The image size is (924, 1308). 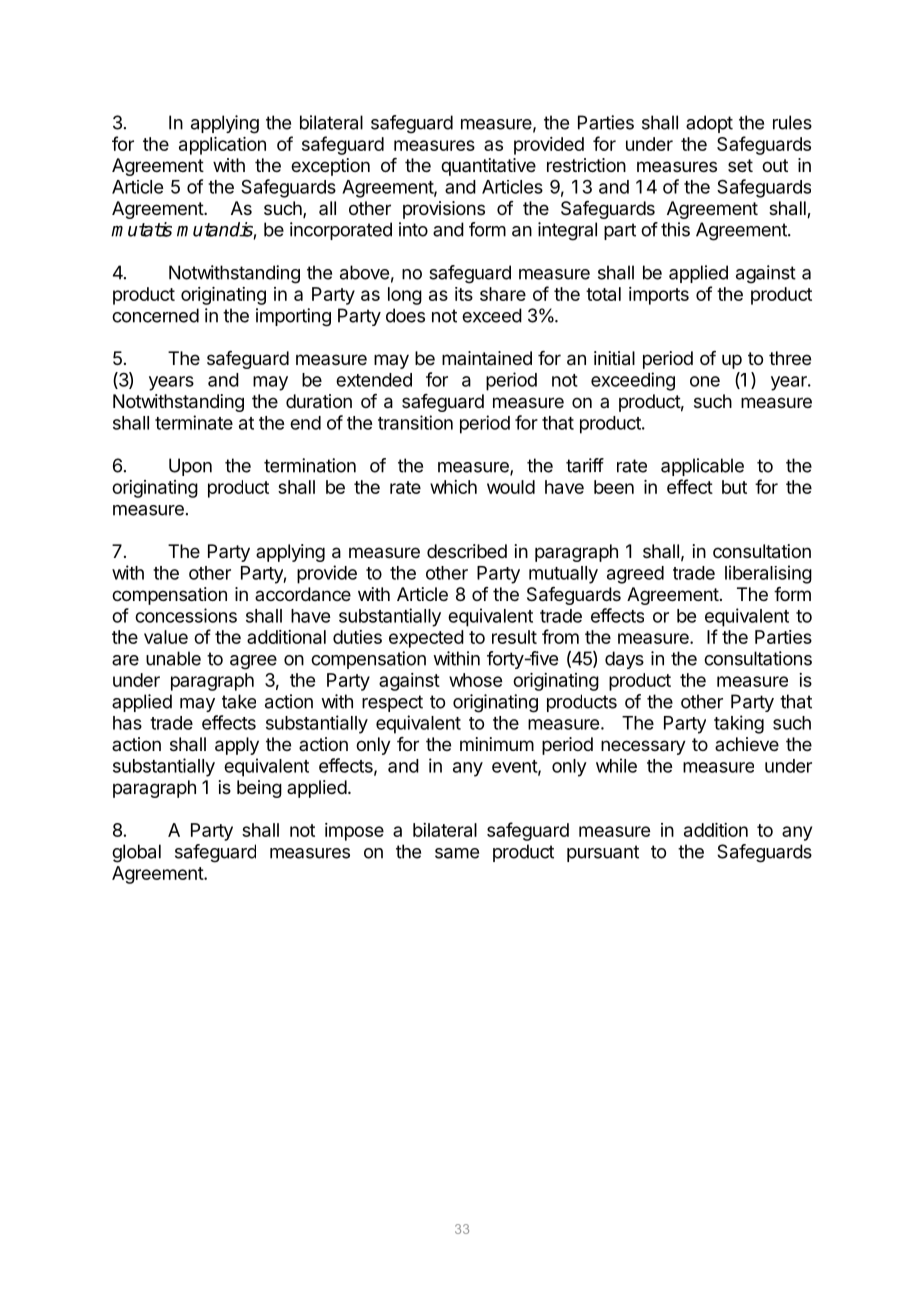 What do you see at coordinates (136, 853) in the screenshot?
I see `global` at bounding box center [136, 853].
